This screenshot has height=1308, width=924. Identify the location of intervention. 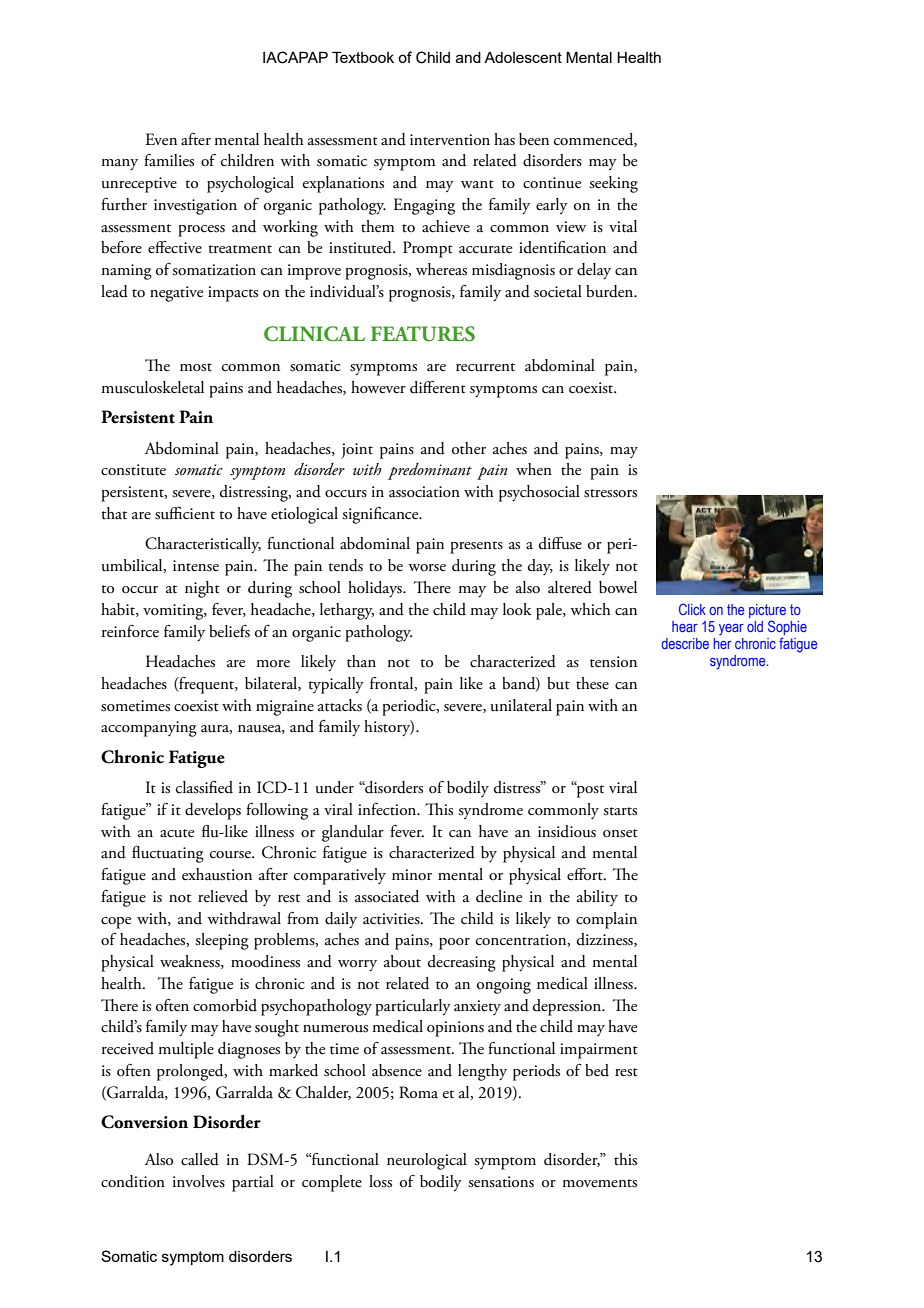
(450, 140).
